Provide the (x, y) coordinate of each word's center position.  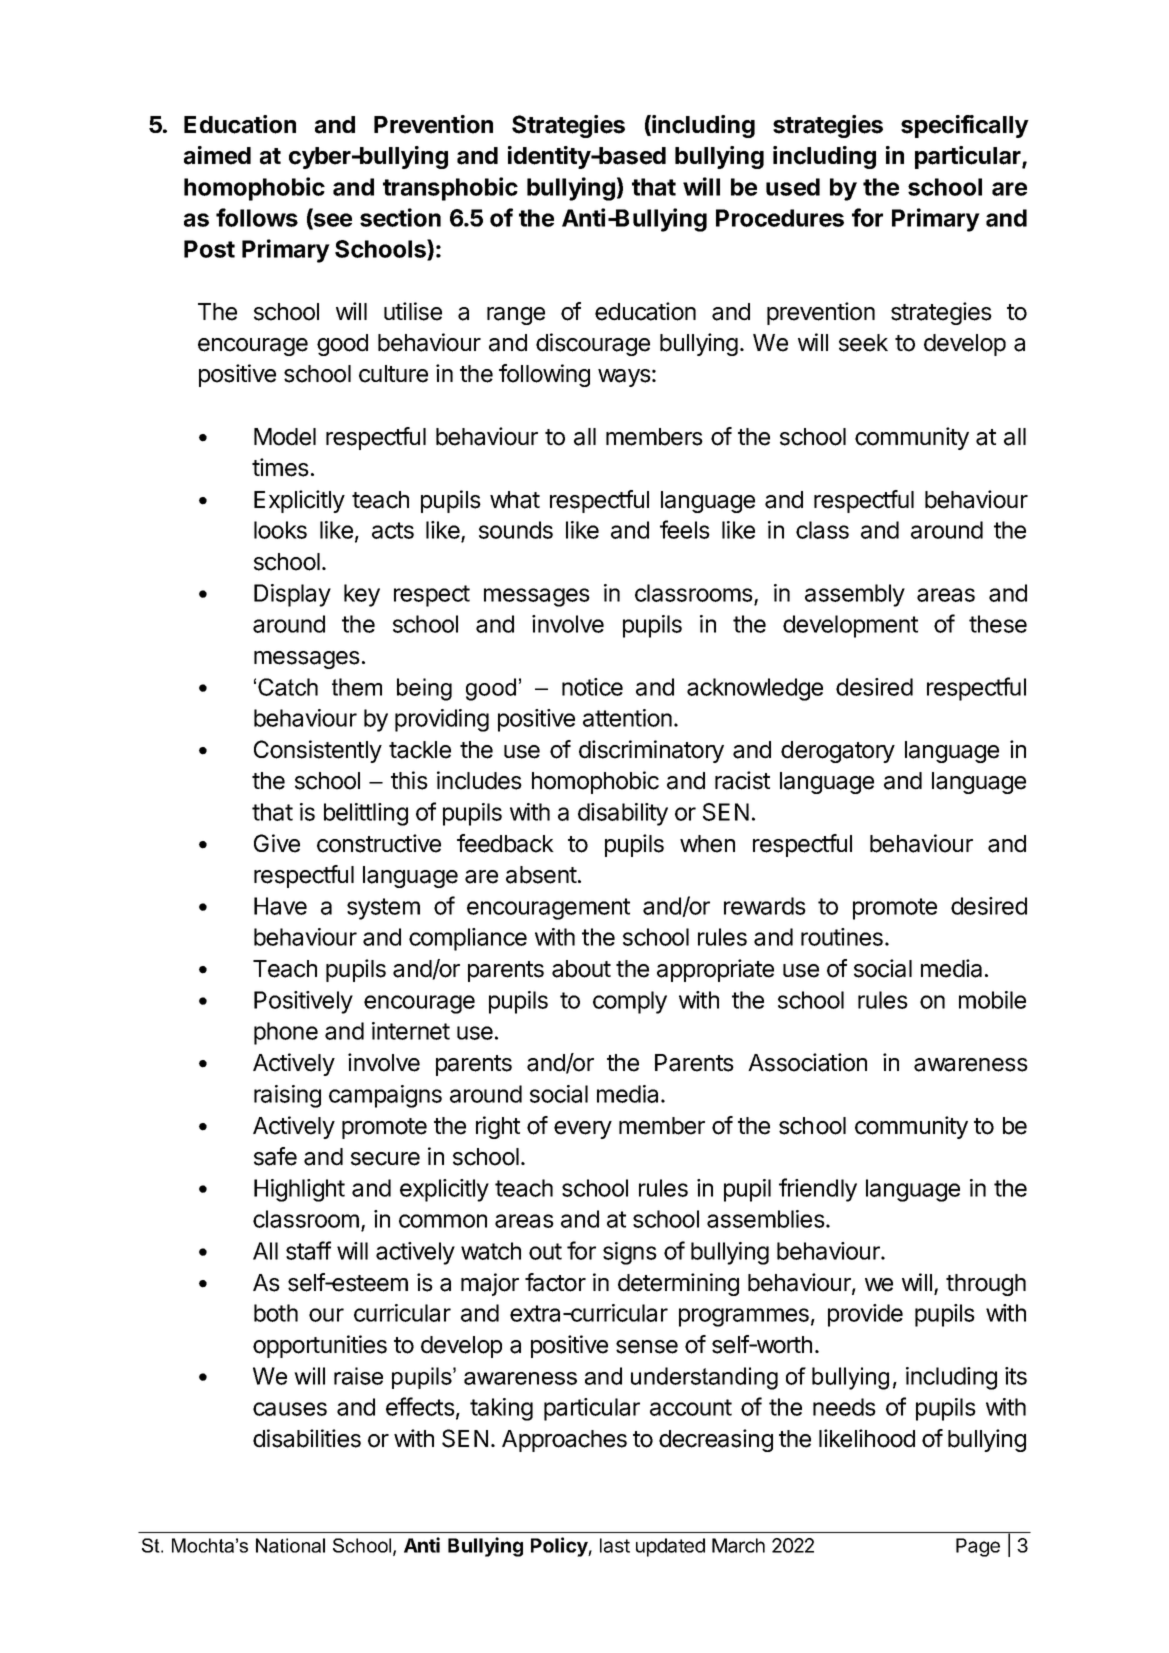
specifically (965, 126)
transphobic (450, 189)
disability (623, 814)
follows (257, 217)
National (290, 1545)
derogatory (838, 752)
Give (277, 843)
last (615, 1545)
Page (978, 1547)
